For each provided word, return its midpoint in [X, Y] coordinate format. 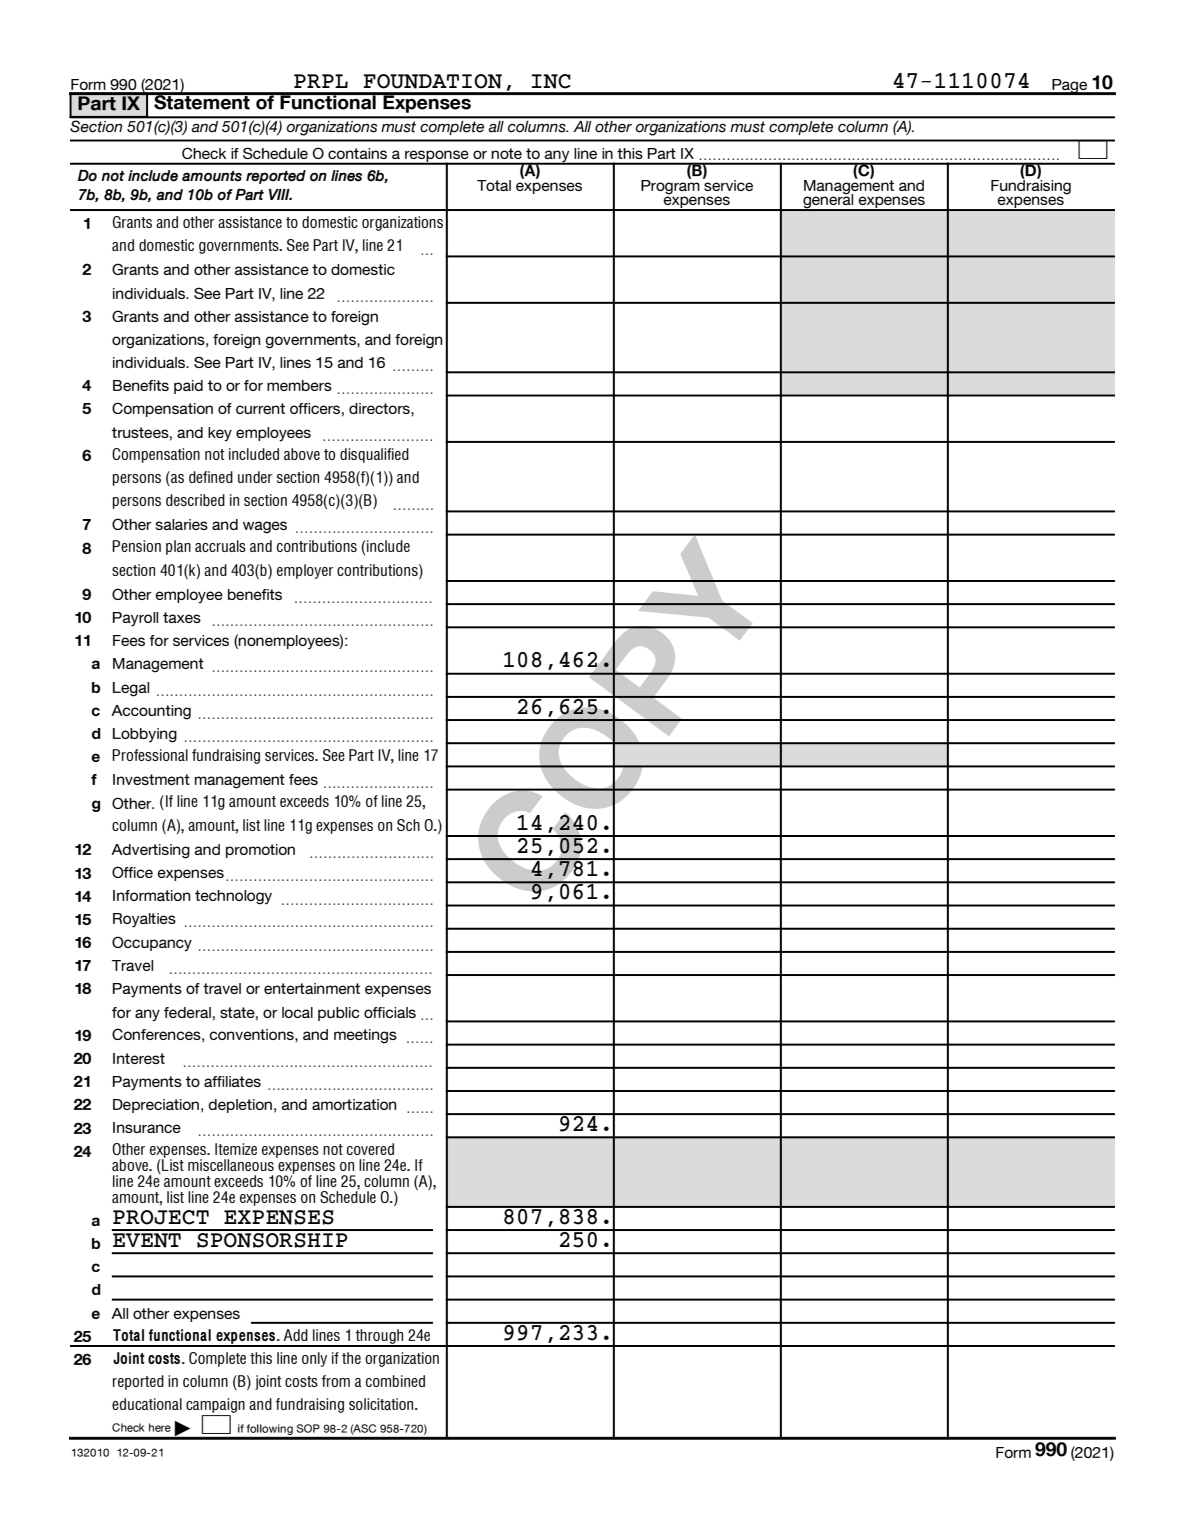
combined [395, 1381]
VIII [280, 194]
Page [1070, 87]
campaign [215, 1405]
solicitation [382, 1404]
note [507, 153]
